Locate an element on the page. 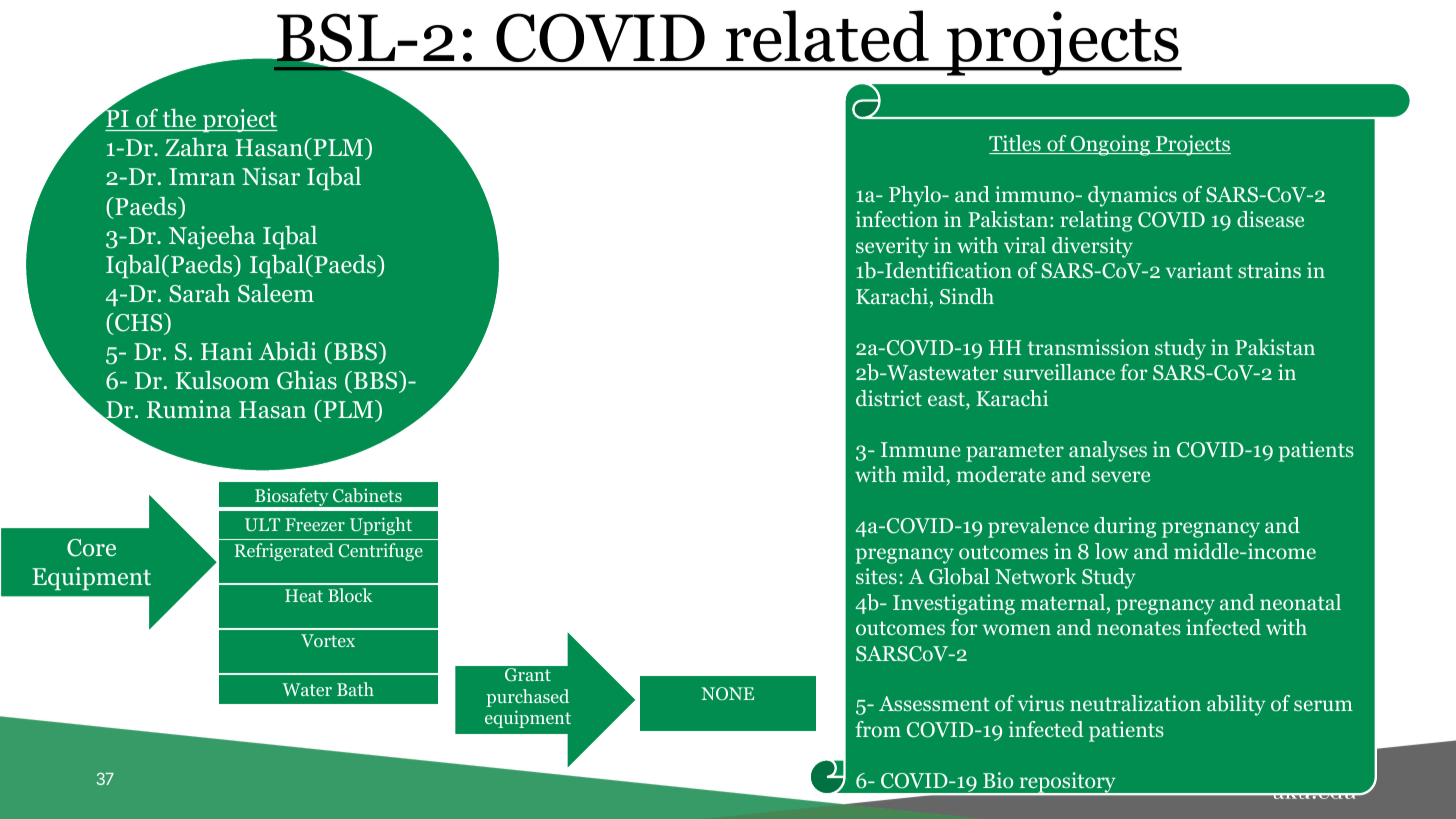 Image resolution: width=1456 pixels, height=819 pixels. Heat is located at coordinates (304, 595).
